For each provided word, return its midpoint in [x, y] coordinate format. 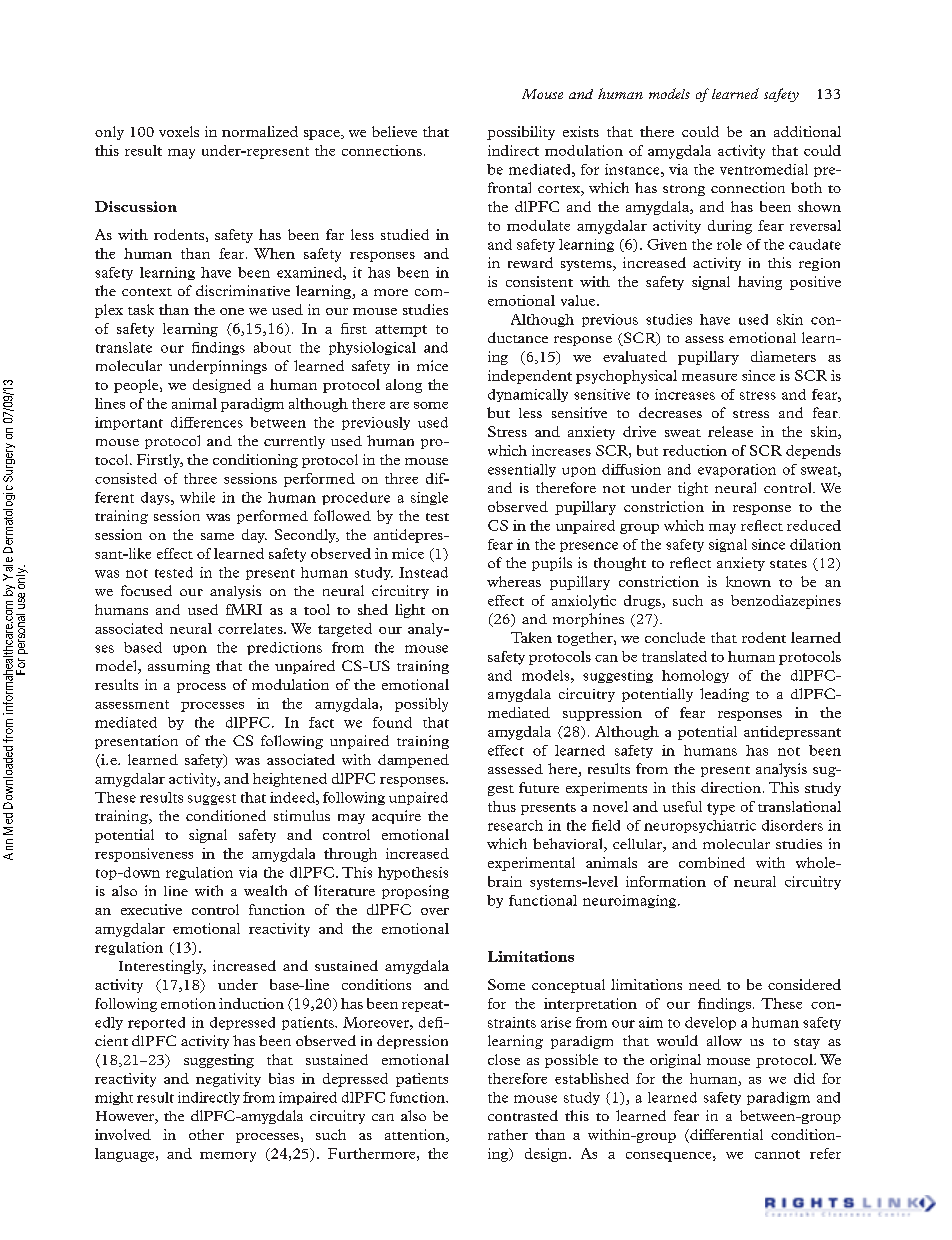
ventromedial [764, 169]
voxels [179, 131]
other [206, 1134]
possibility [521, 133]
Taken [531, 637]
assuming [179, 667]
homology [695, 676]
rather [508, 1134]
